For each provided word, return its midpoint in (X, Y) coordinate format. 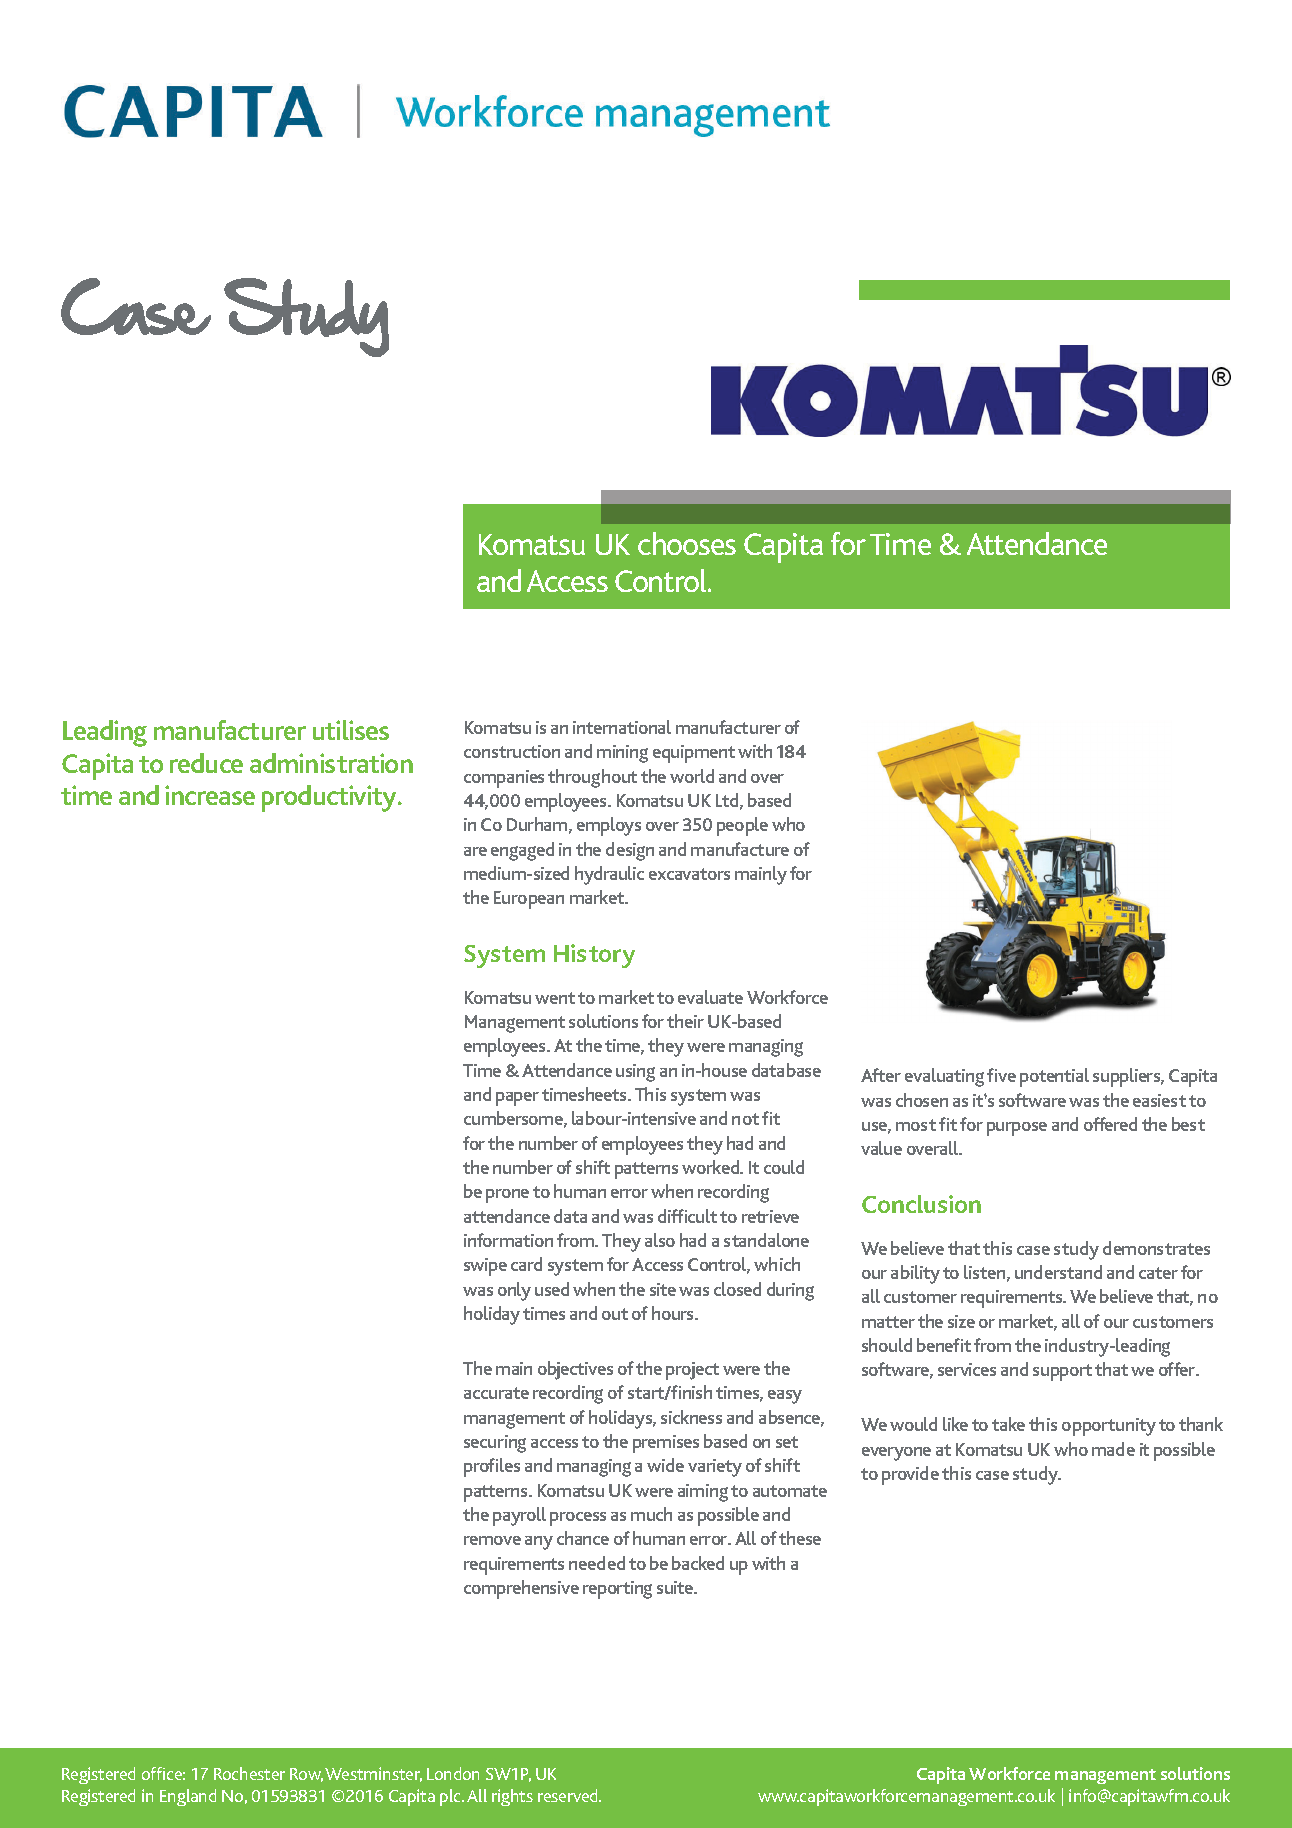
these (800, 1538)
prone (507, 1196)
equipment (694, 754)
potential (1054, 1077)
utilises (351, 730)
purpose (1017, 1129)
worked (712, 1167)
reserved (569, 1795)
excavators (689, 874)
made (1113, 1449)
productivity (330, 798)
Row (306, 1775)
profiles (492, 1467)
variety (715, 1468)
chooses (687, 543)
